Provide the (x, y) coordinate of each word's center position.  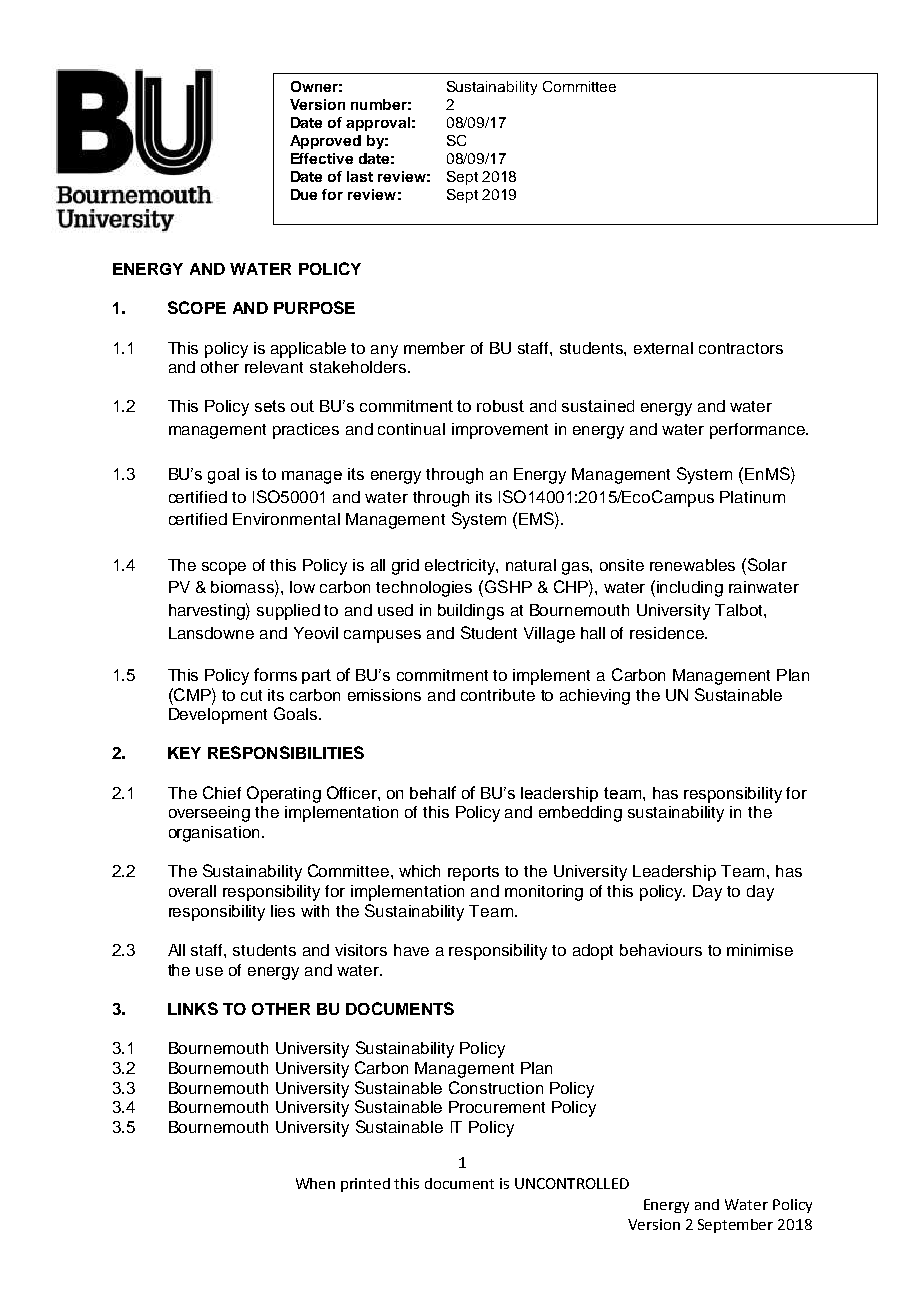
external (663, 348)
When (315, 1183)
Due (304, 194)
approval (378, 124)
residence (668, 633)
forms (275, 674)
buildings (471, 612)
